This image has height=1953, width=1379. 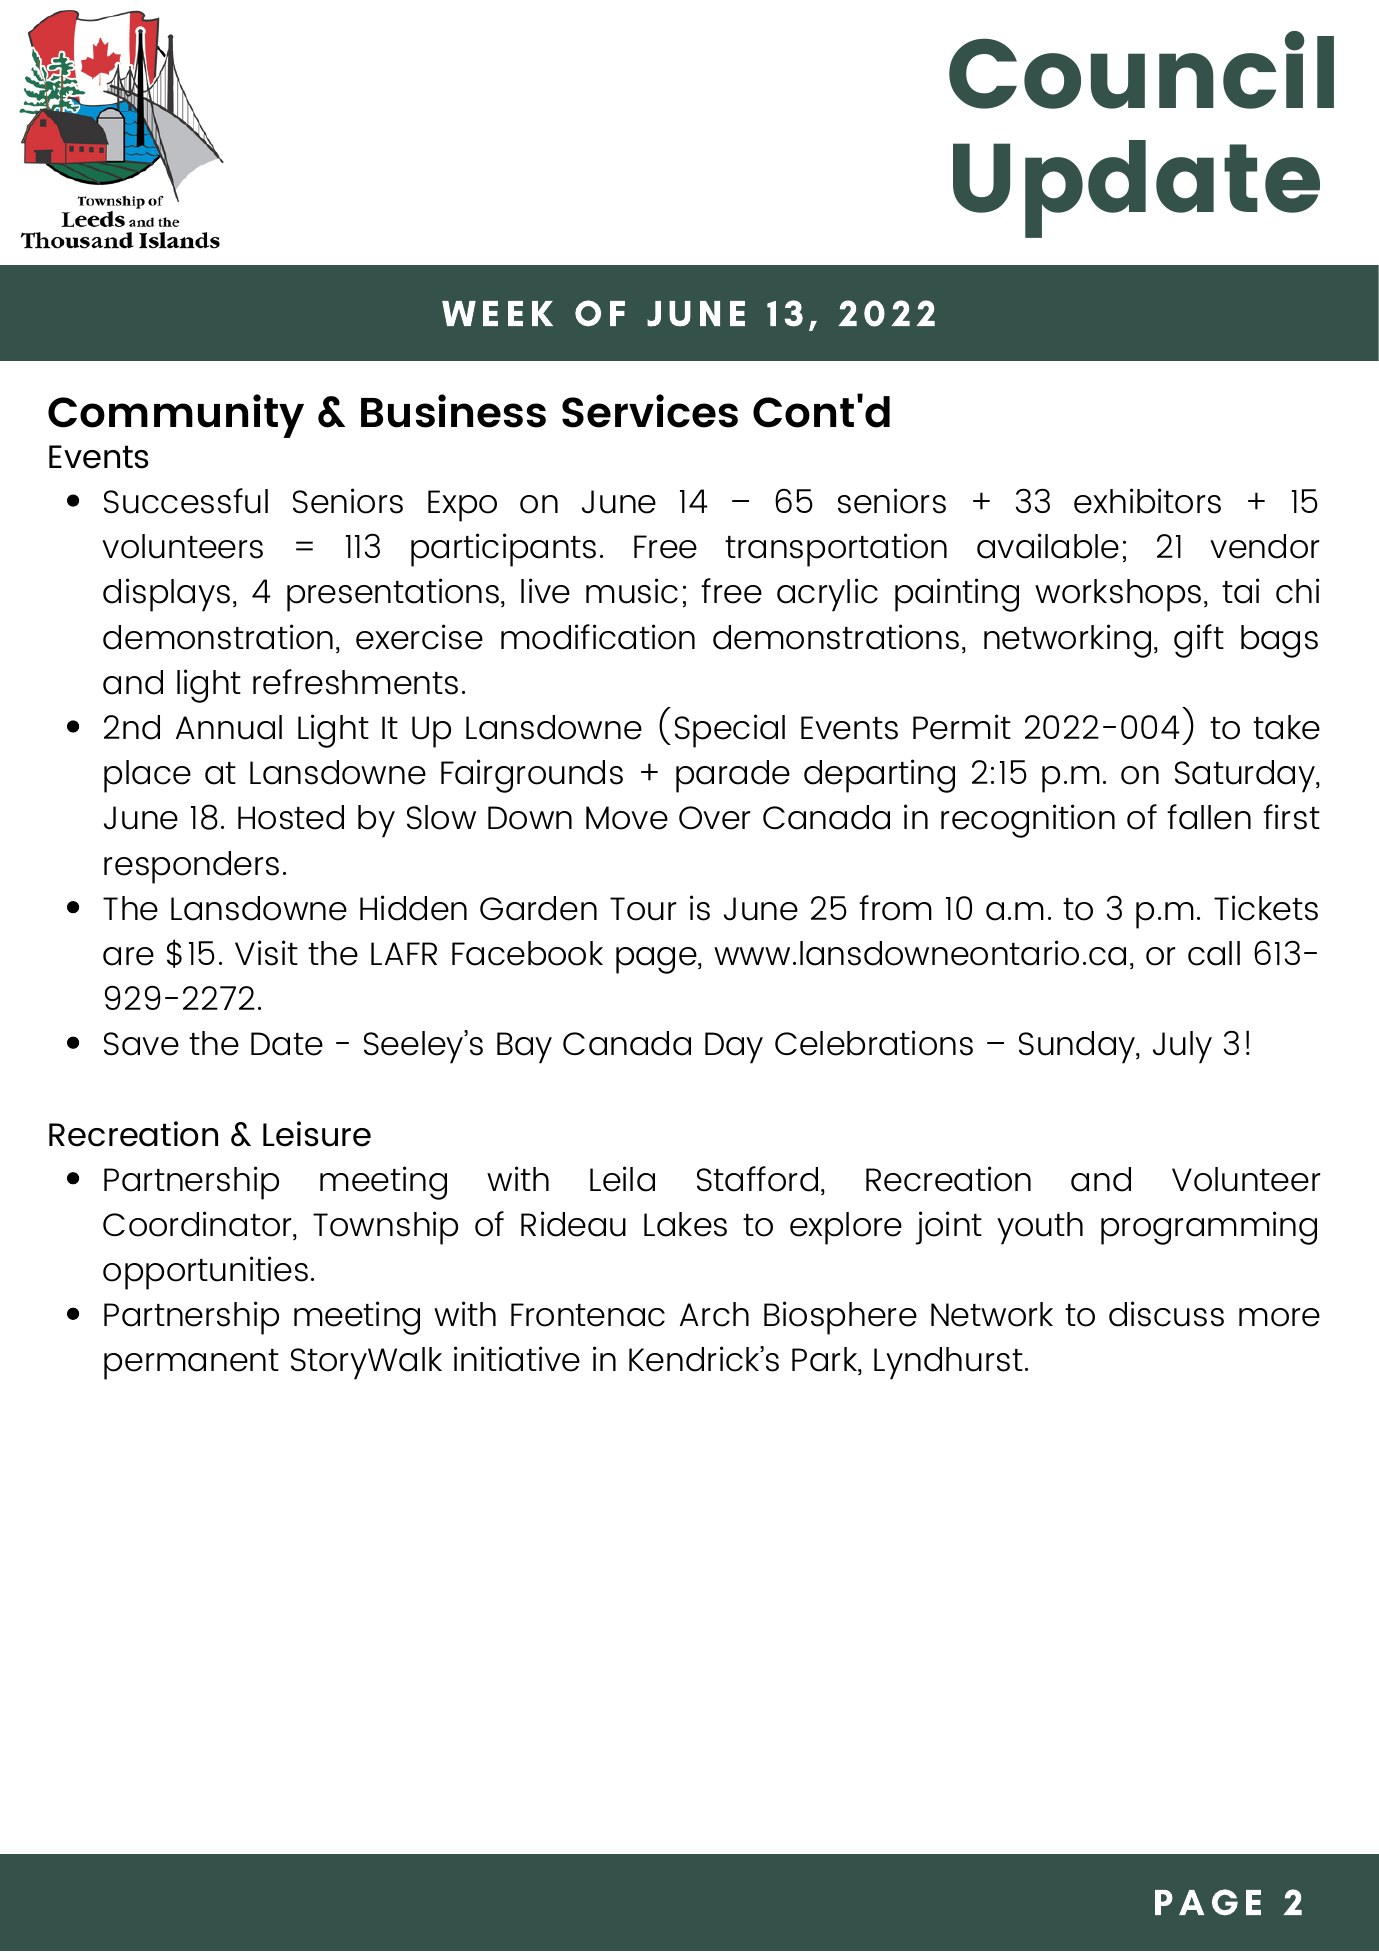 What do you see at coordinates (176, 416) in the image?
I see `Community` at bounding box center [176, 416].
